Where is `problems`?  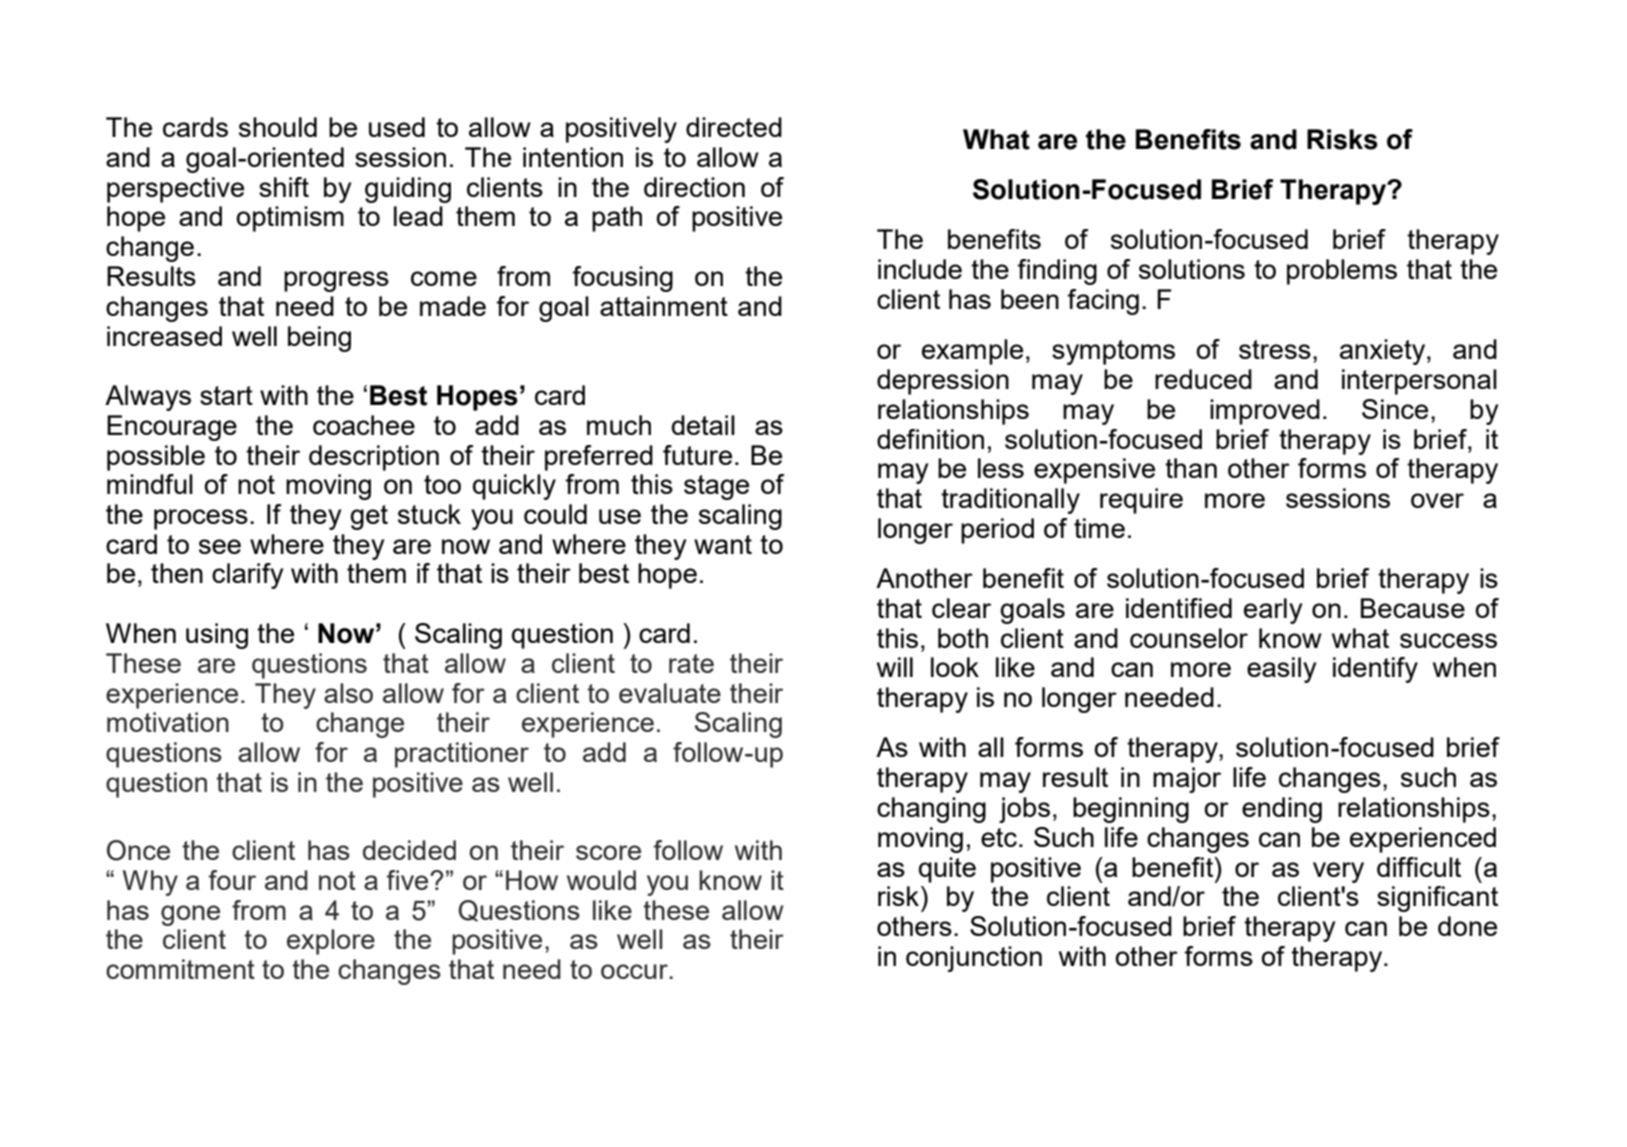
problems is located at coordinates (1342, 272).
